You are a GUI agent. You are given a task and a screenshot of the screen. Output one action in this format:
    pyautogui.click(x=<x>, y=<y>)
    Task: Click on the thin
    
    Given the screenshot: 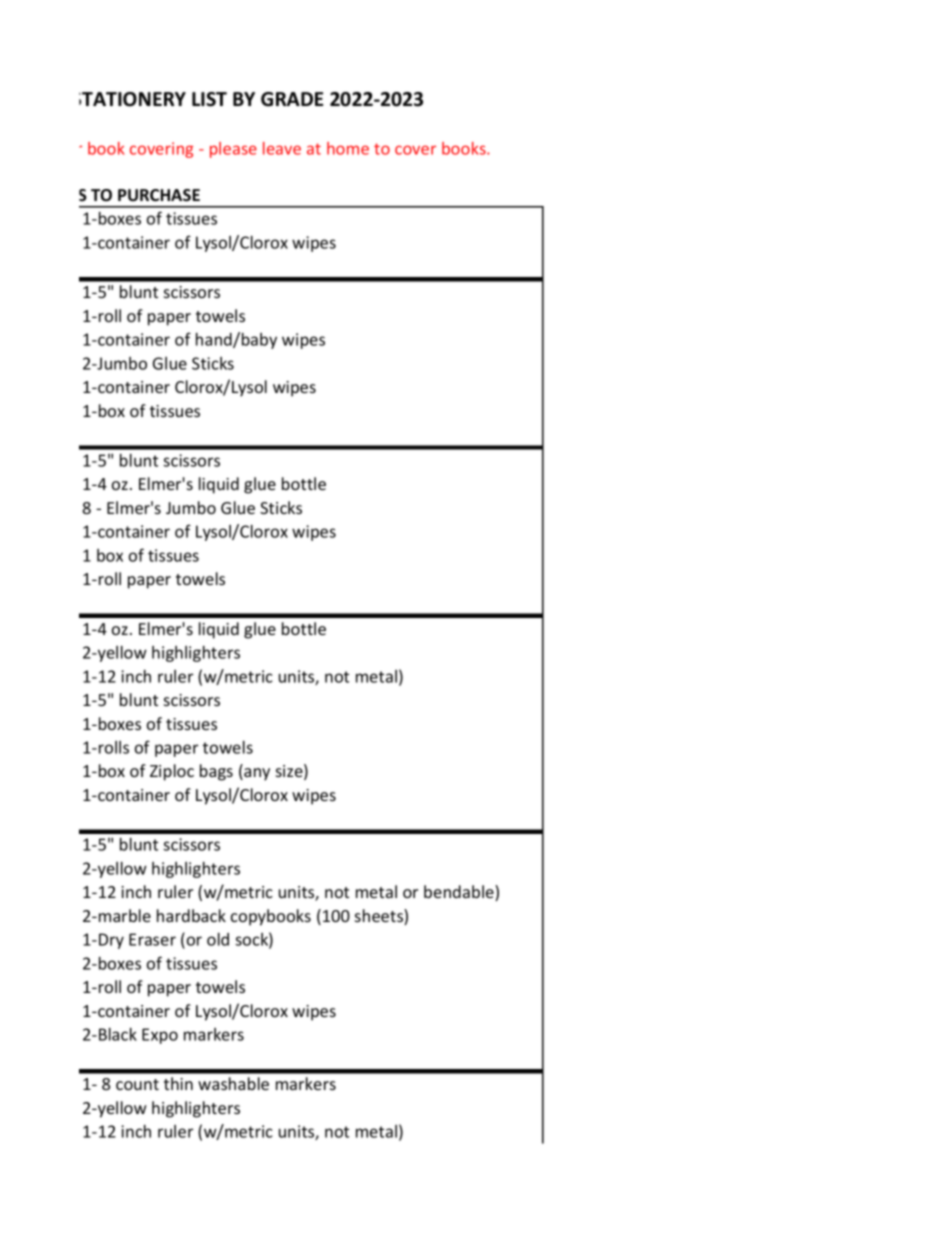 What is the action you would take?
    pyautogui.click(x=178, y=1083)
